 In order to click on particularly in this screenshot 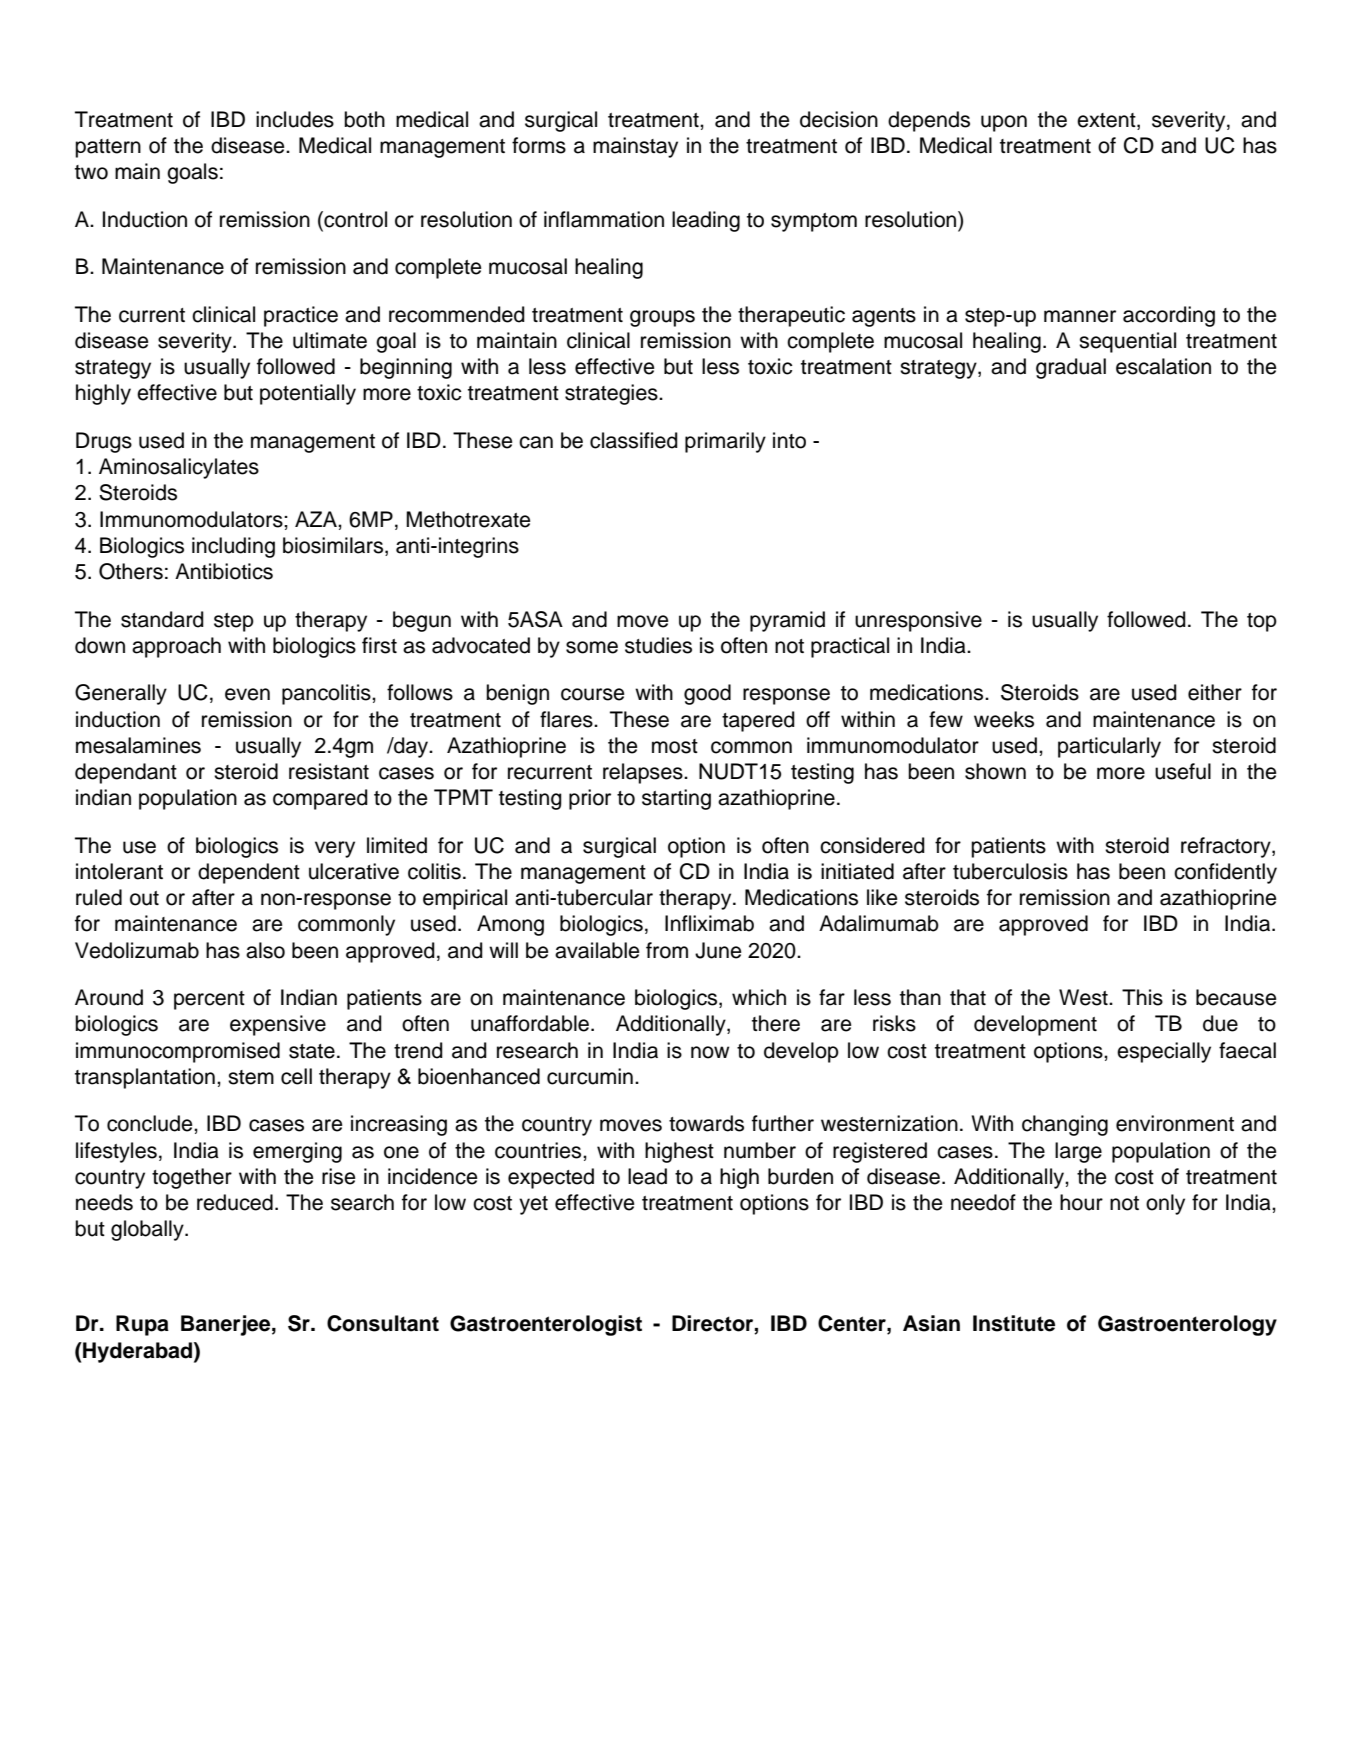, I will do `click(1109, 747)`.
